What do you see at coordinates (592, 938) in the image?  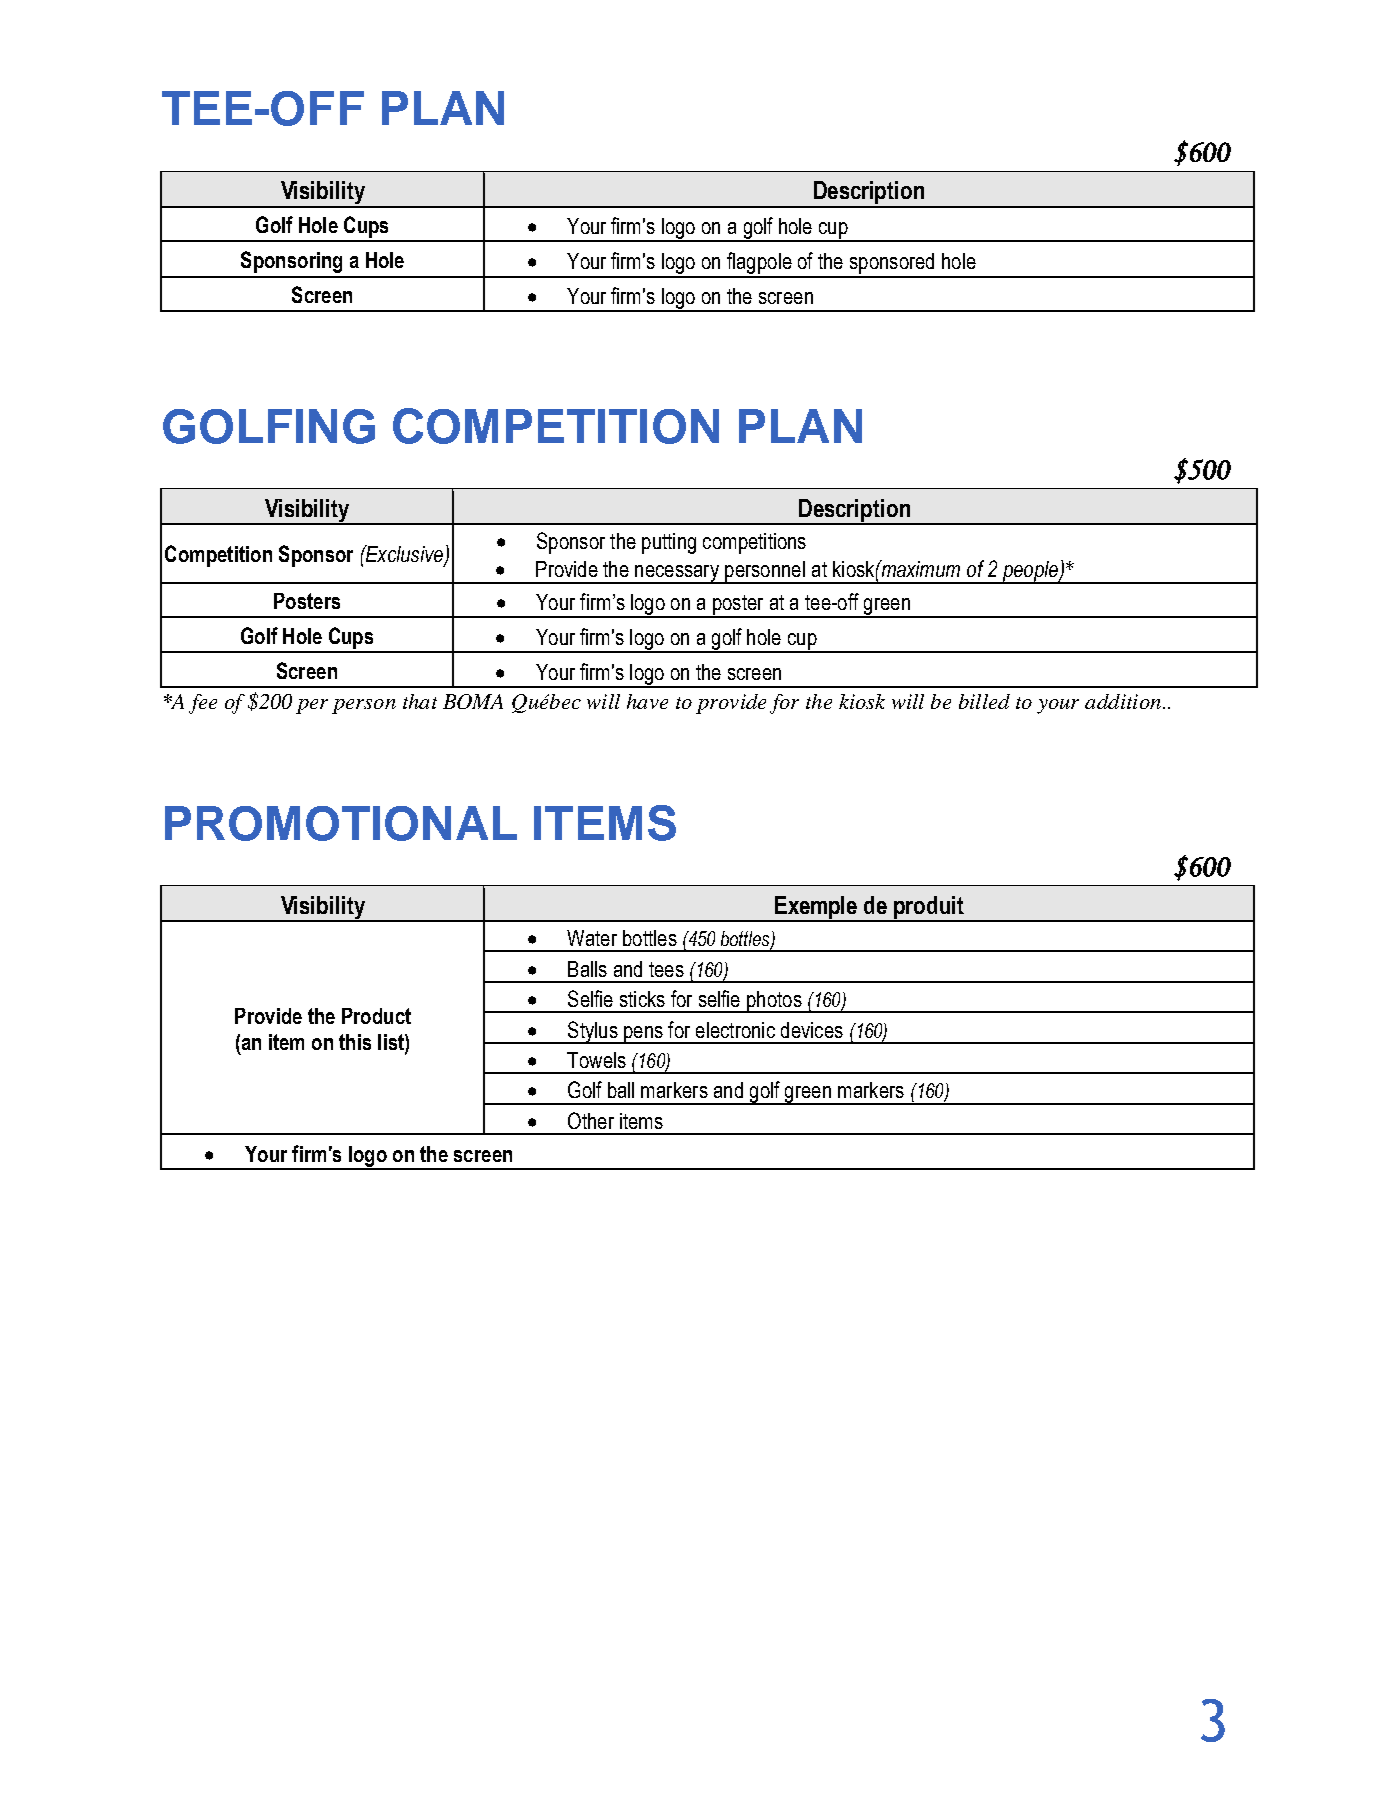 I see `Water` at bounding box center [592, 938].
